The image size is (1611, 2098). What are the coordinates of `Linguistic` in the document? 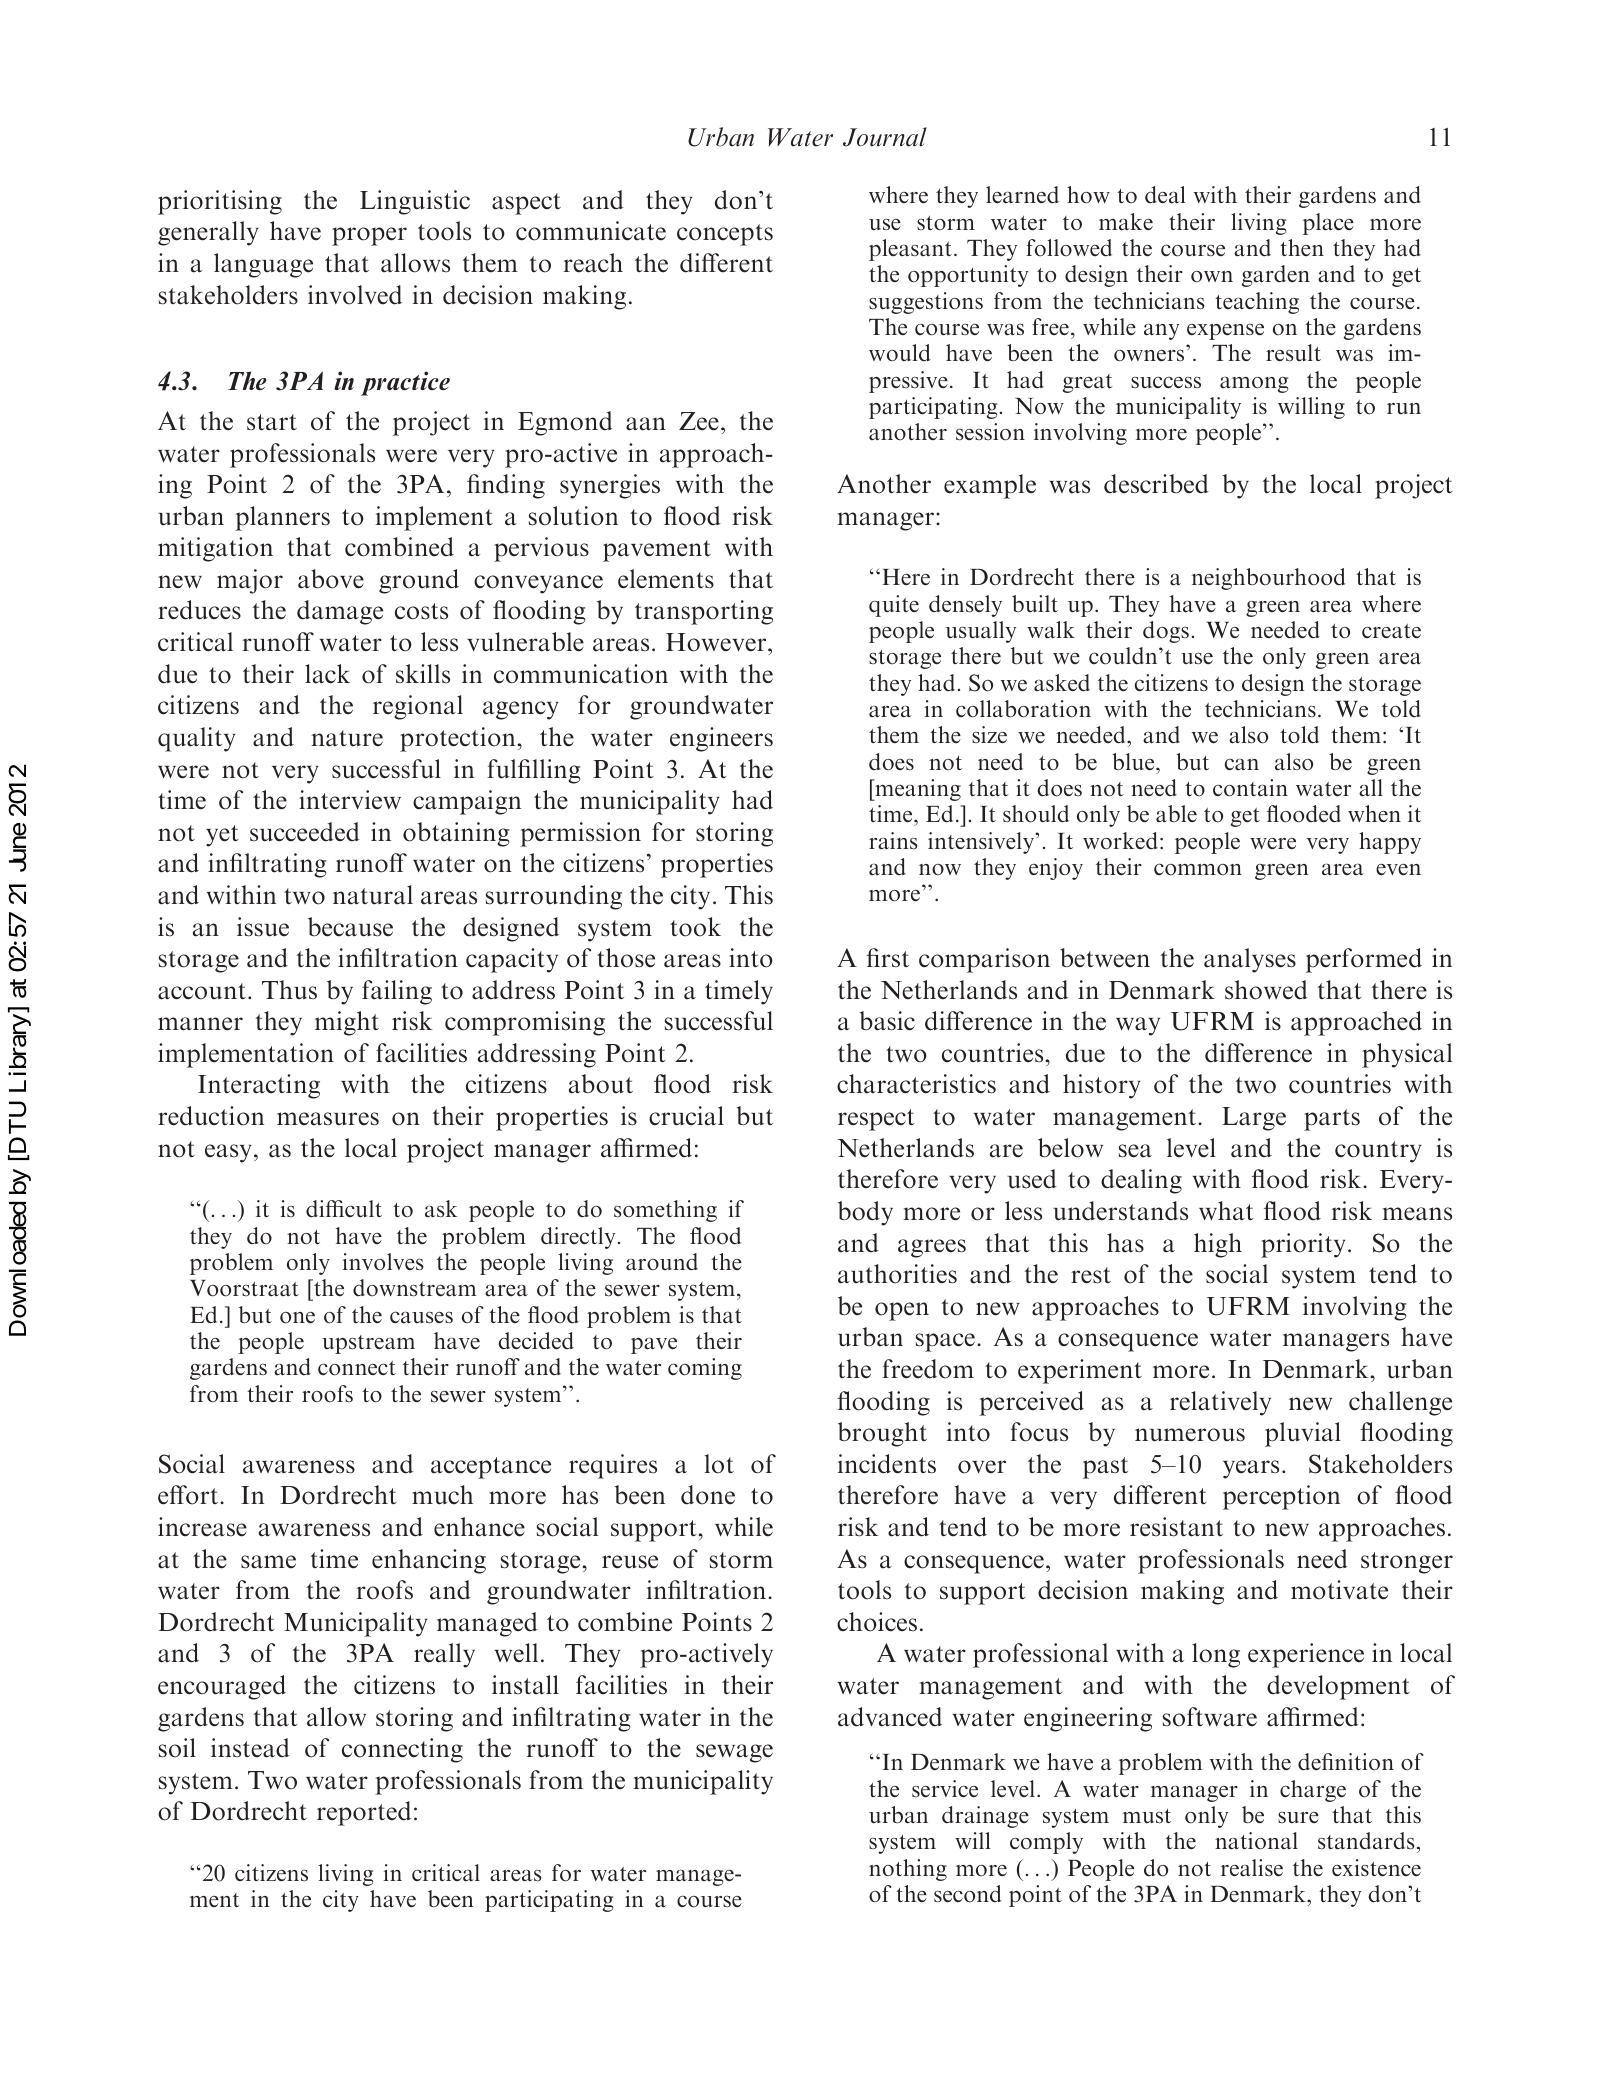 It's located at (415, 202).
